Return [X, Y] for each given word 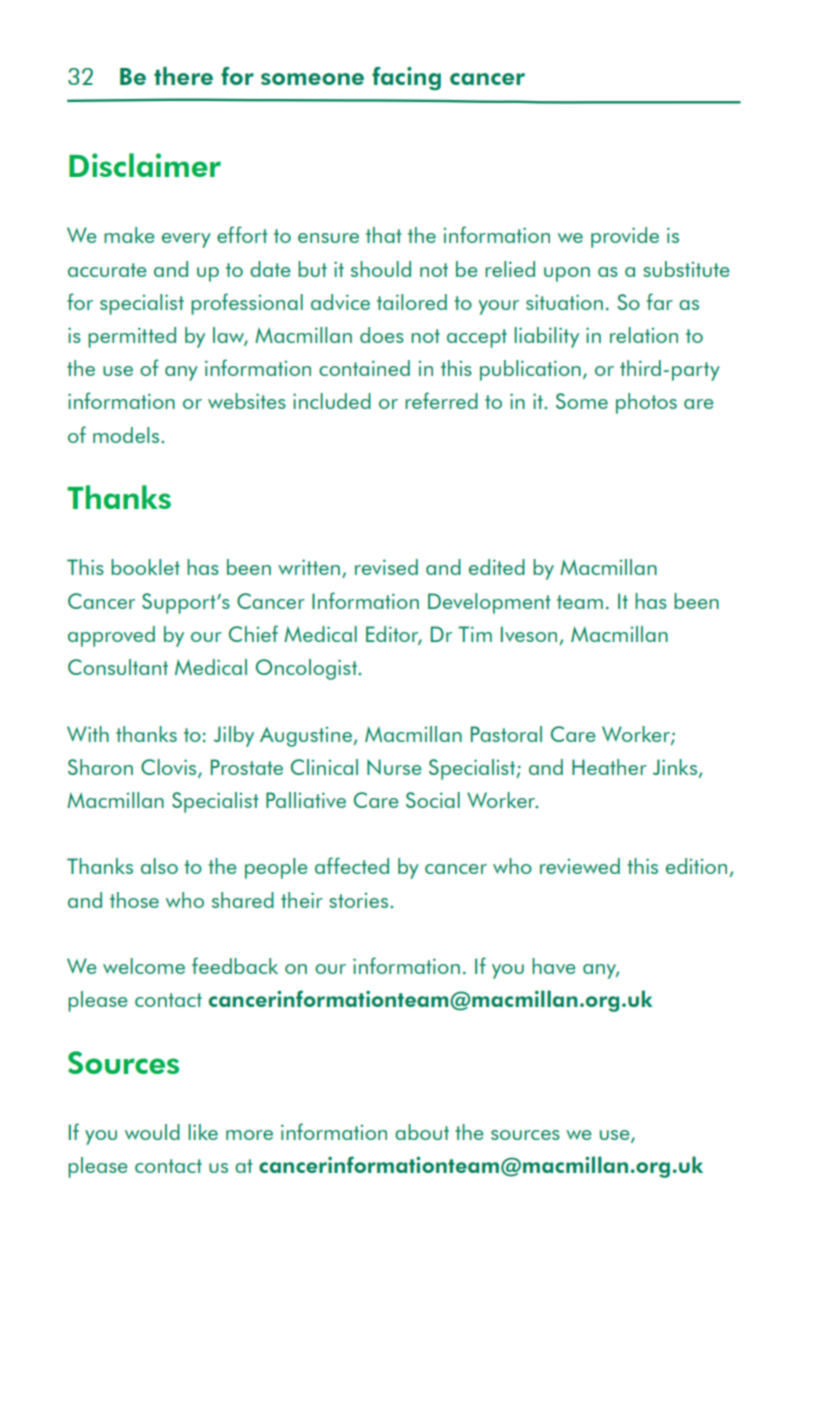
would [152, 1132]
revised [386, 567]
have [554, 966]
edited [497, 567]
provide [625, 237]
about [422, 1132]
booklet [145, 567]
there [183, 76]
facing [406, 78]
